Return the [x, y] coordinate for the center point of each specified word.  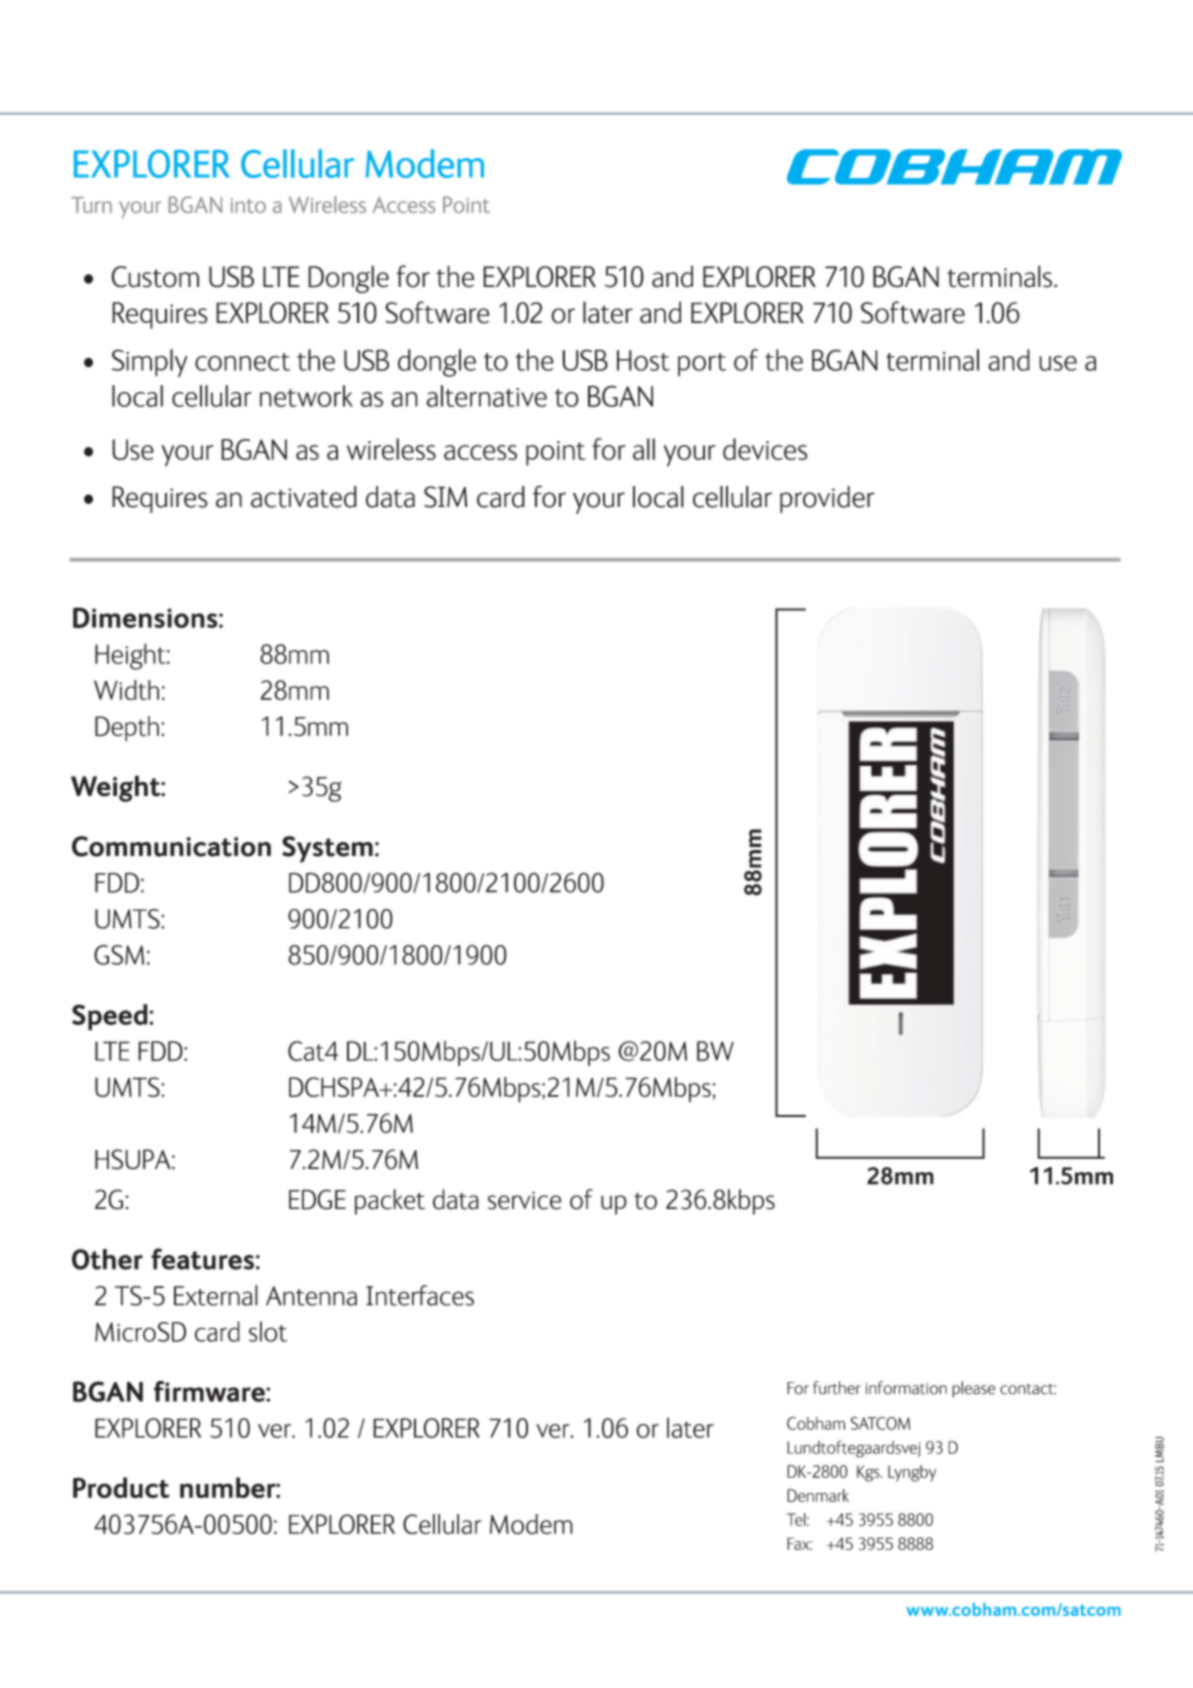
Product [121, 1487]
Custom [155, 277]
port [702, 365]
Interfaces [420, 1295]
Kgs [869, 1473]
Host [643, 360]
